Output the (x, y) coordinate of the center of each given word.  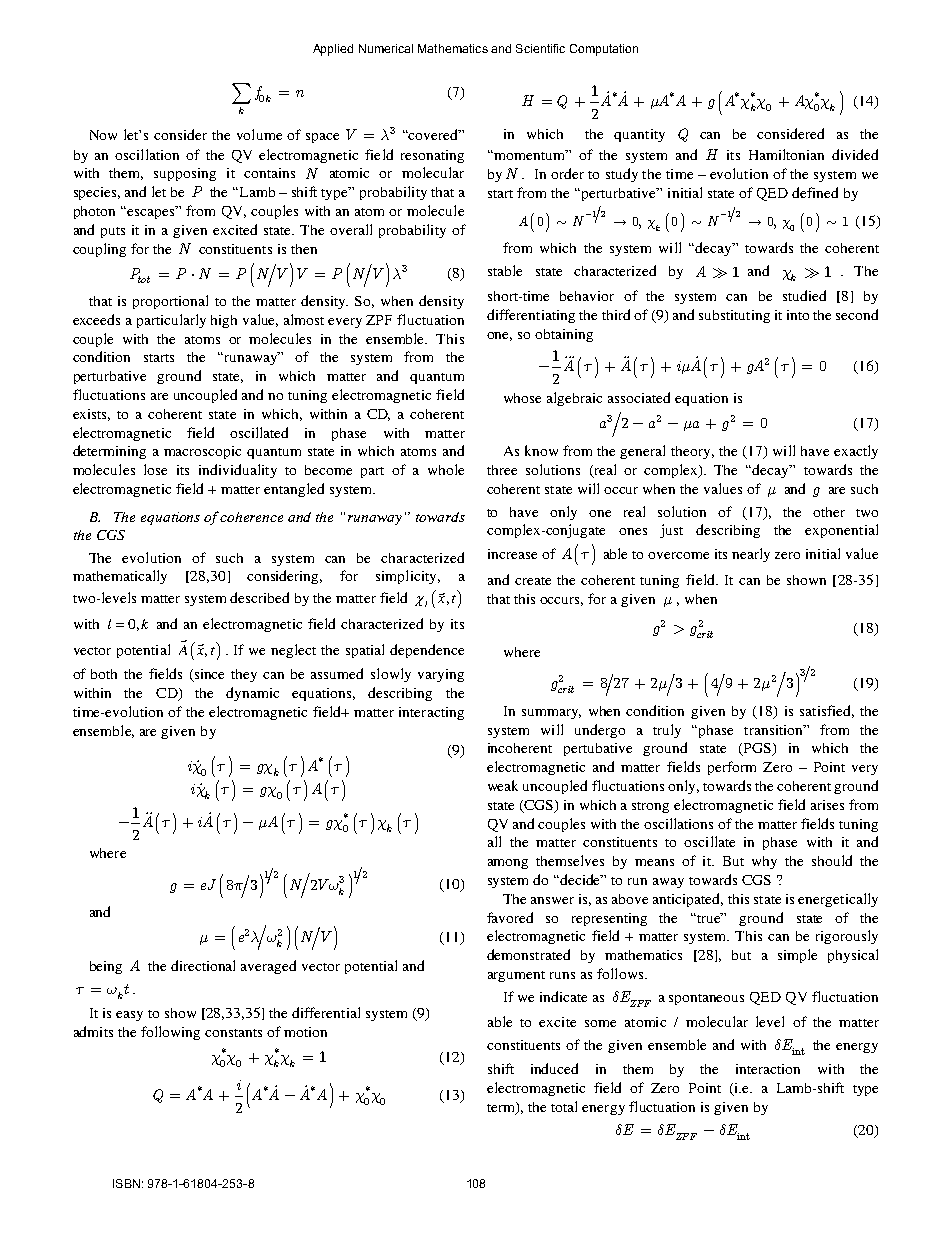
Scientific (540, 48)
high (224, 321)
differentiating (531, 316)
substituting (734, 316)
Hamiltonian (786, 154)
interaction (768, 1069)
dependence (427, 651)
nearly (751, 555)
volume (259, 134)
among (508, 864)
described (259, 597)
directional (203, 965)
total (564, 1106)
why (764, 862)
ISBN (126, 1183)
